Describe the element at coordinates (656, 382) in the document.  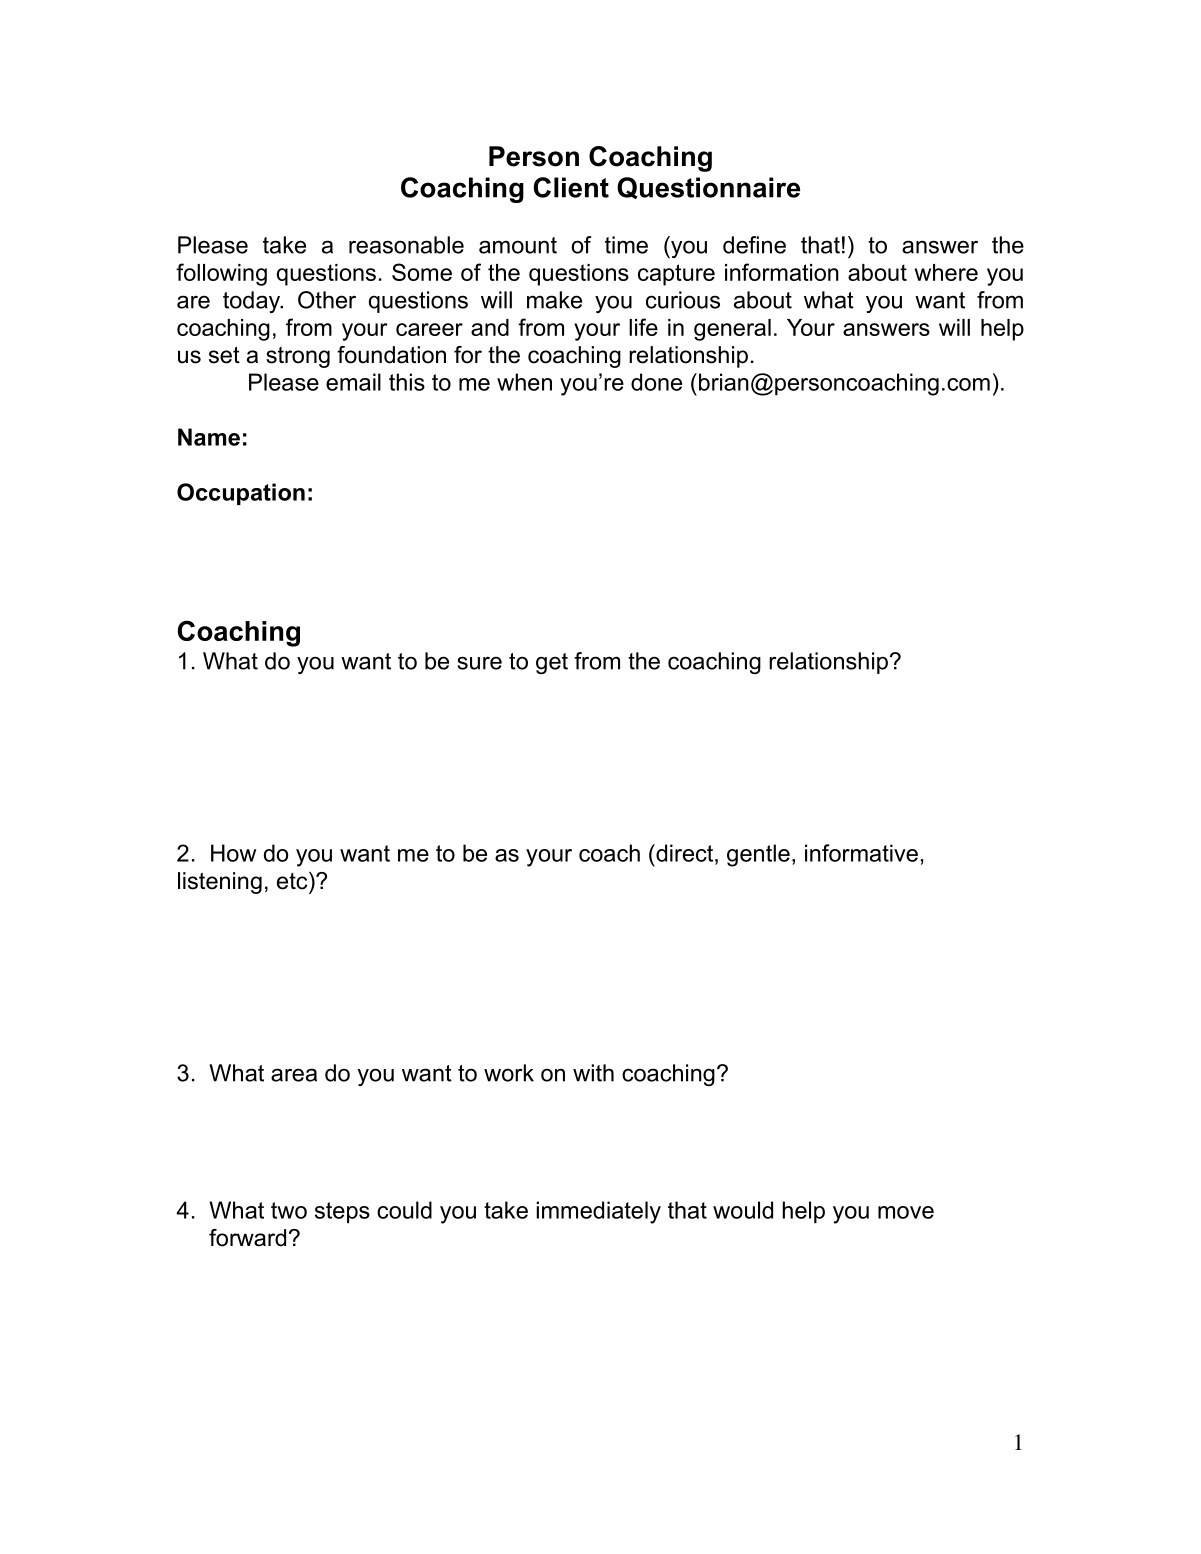
I see `done` at that location.
